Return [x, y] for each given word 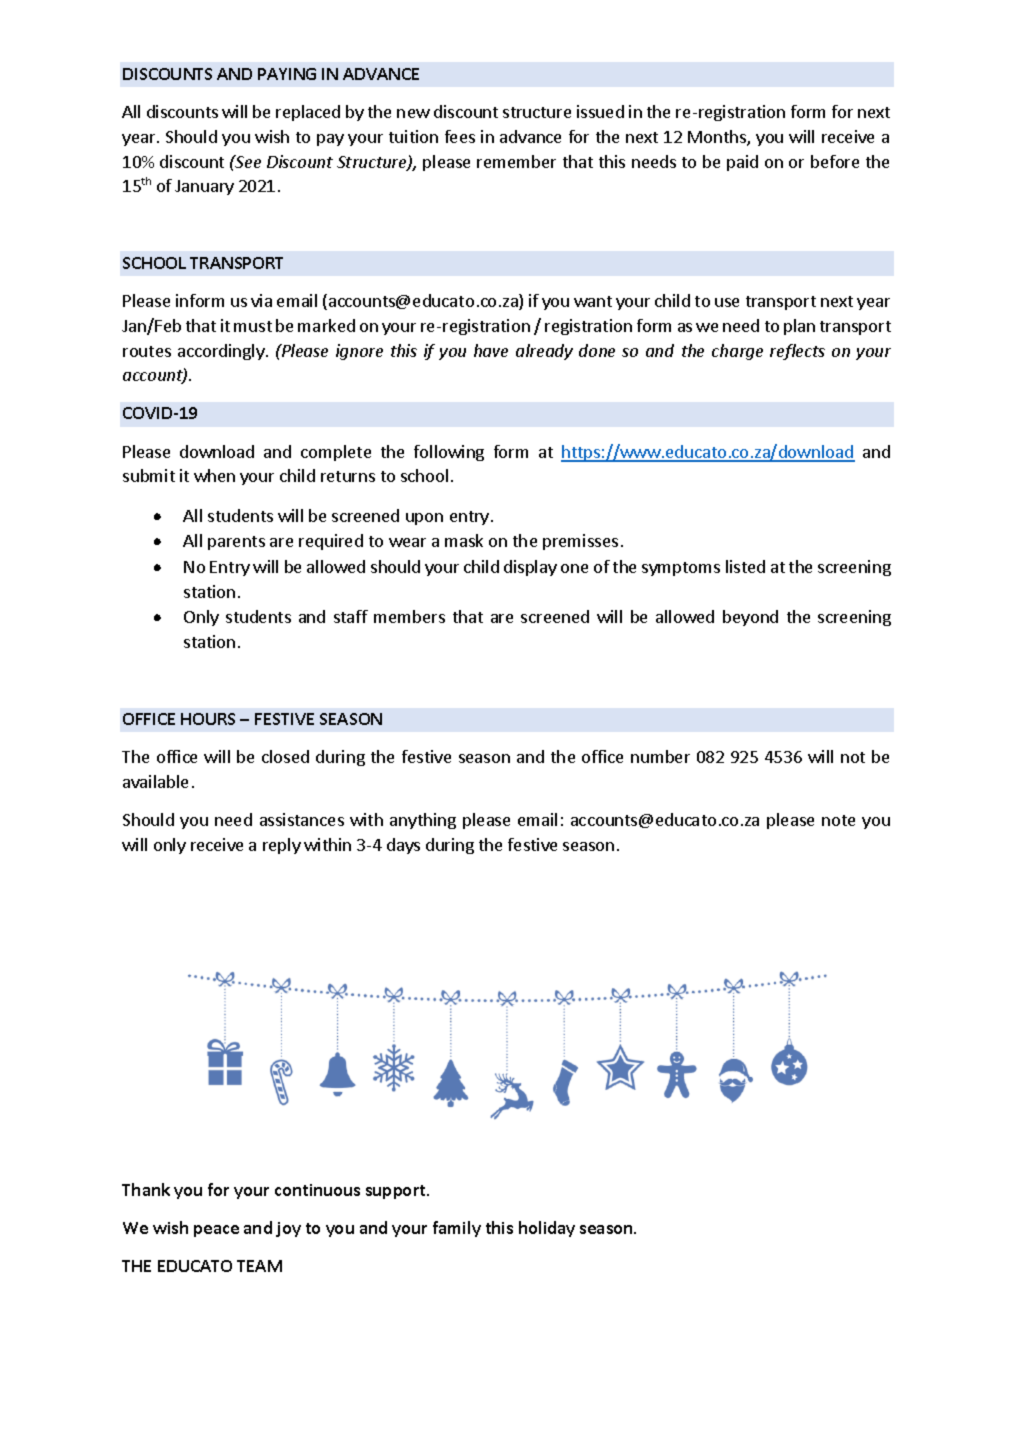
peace [216, 1231]
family [457, 1229]
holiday [547, 1229]
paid [742, 163]
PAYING [287, 74]
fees [460, 136]
